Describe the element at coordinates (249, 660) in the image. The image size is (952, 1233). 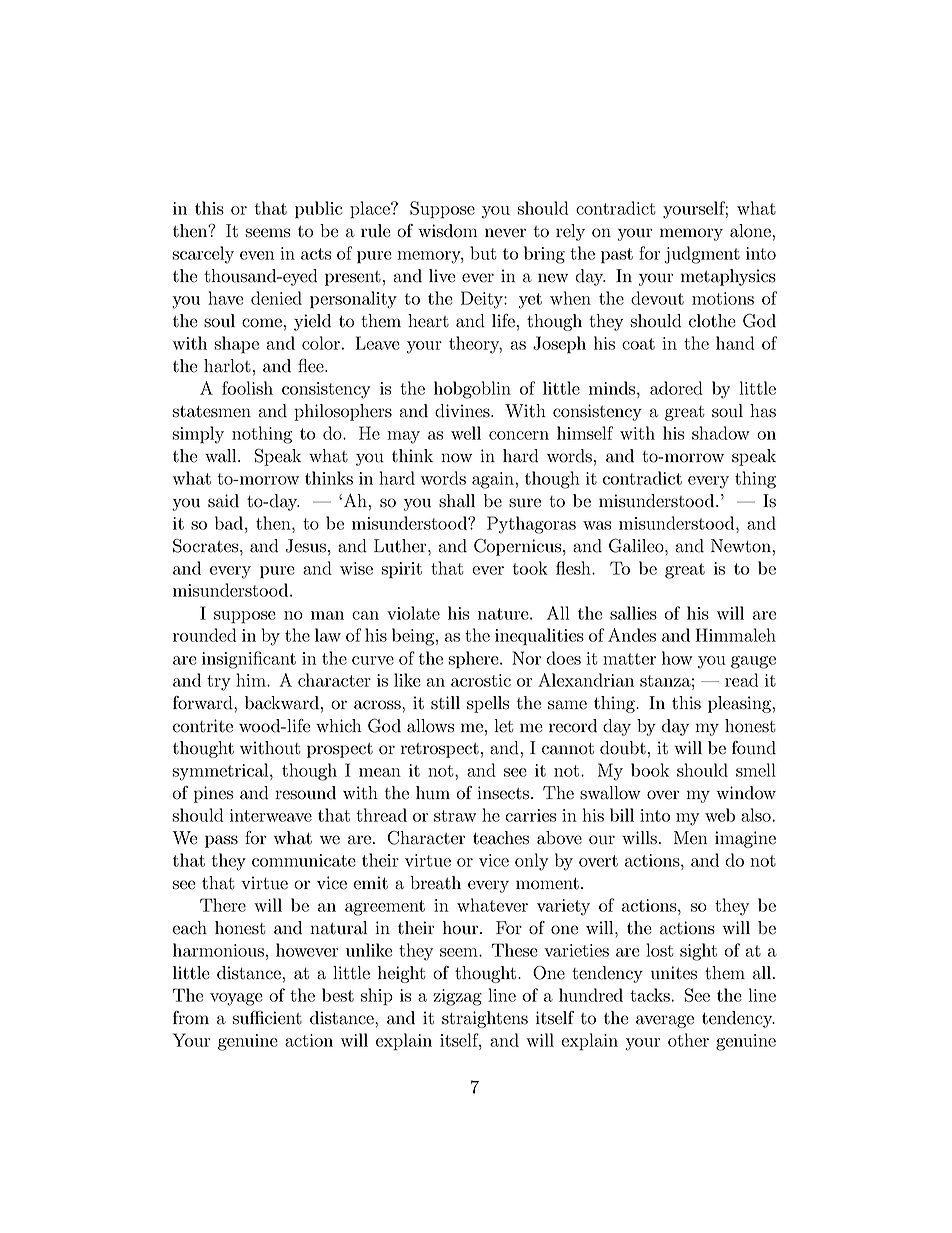
I see `insignificant` at that location.
